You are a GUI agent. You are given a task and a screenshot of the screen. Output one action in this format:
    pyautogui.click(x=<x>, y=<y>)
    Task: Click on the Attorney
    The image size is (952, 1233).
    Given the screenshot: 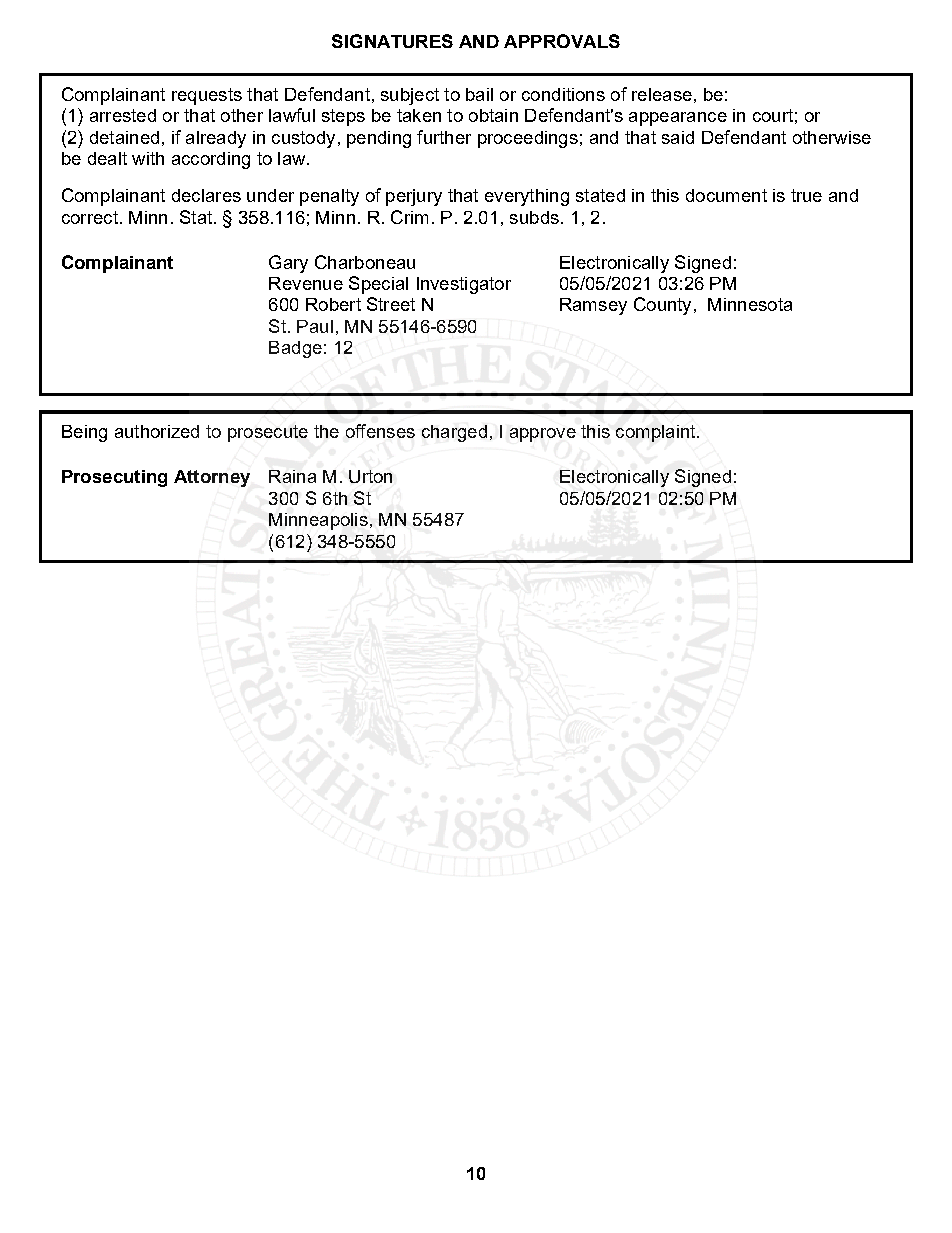 What is the action you would take?
    pyautogui.click(x=212, y=478)
